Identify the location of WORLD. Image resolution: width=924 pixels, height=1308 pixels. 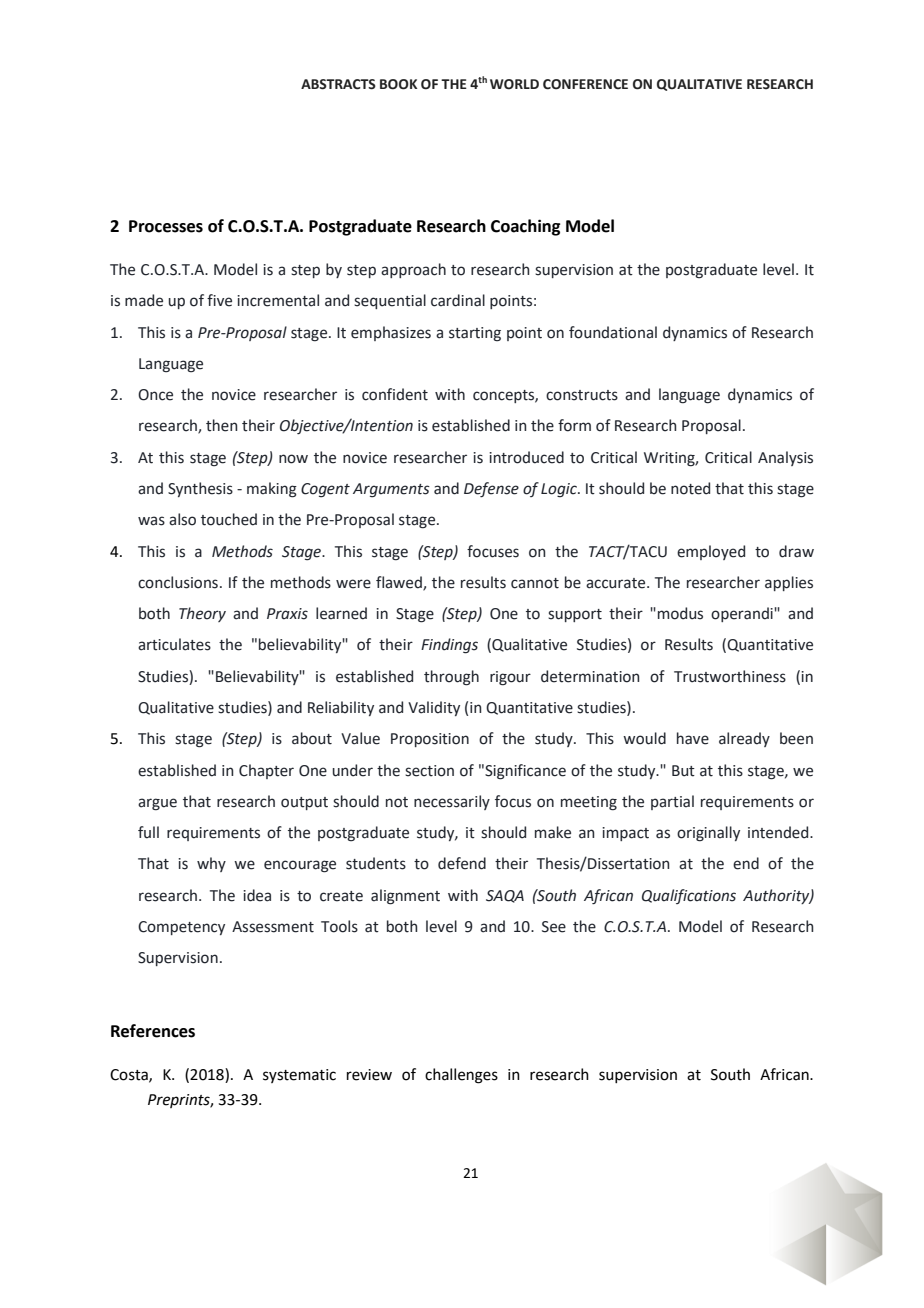
(514, 84).
